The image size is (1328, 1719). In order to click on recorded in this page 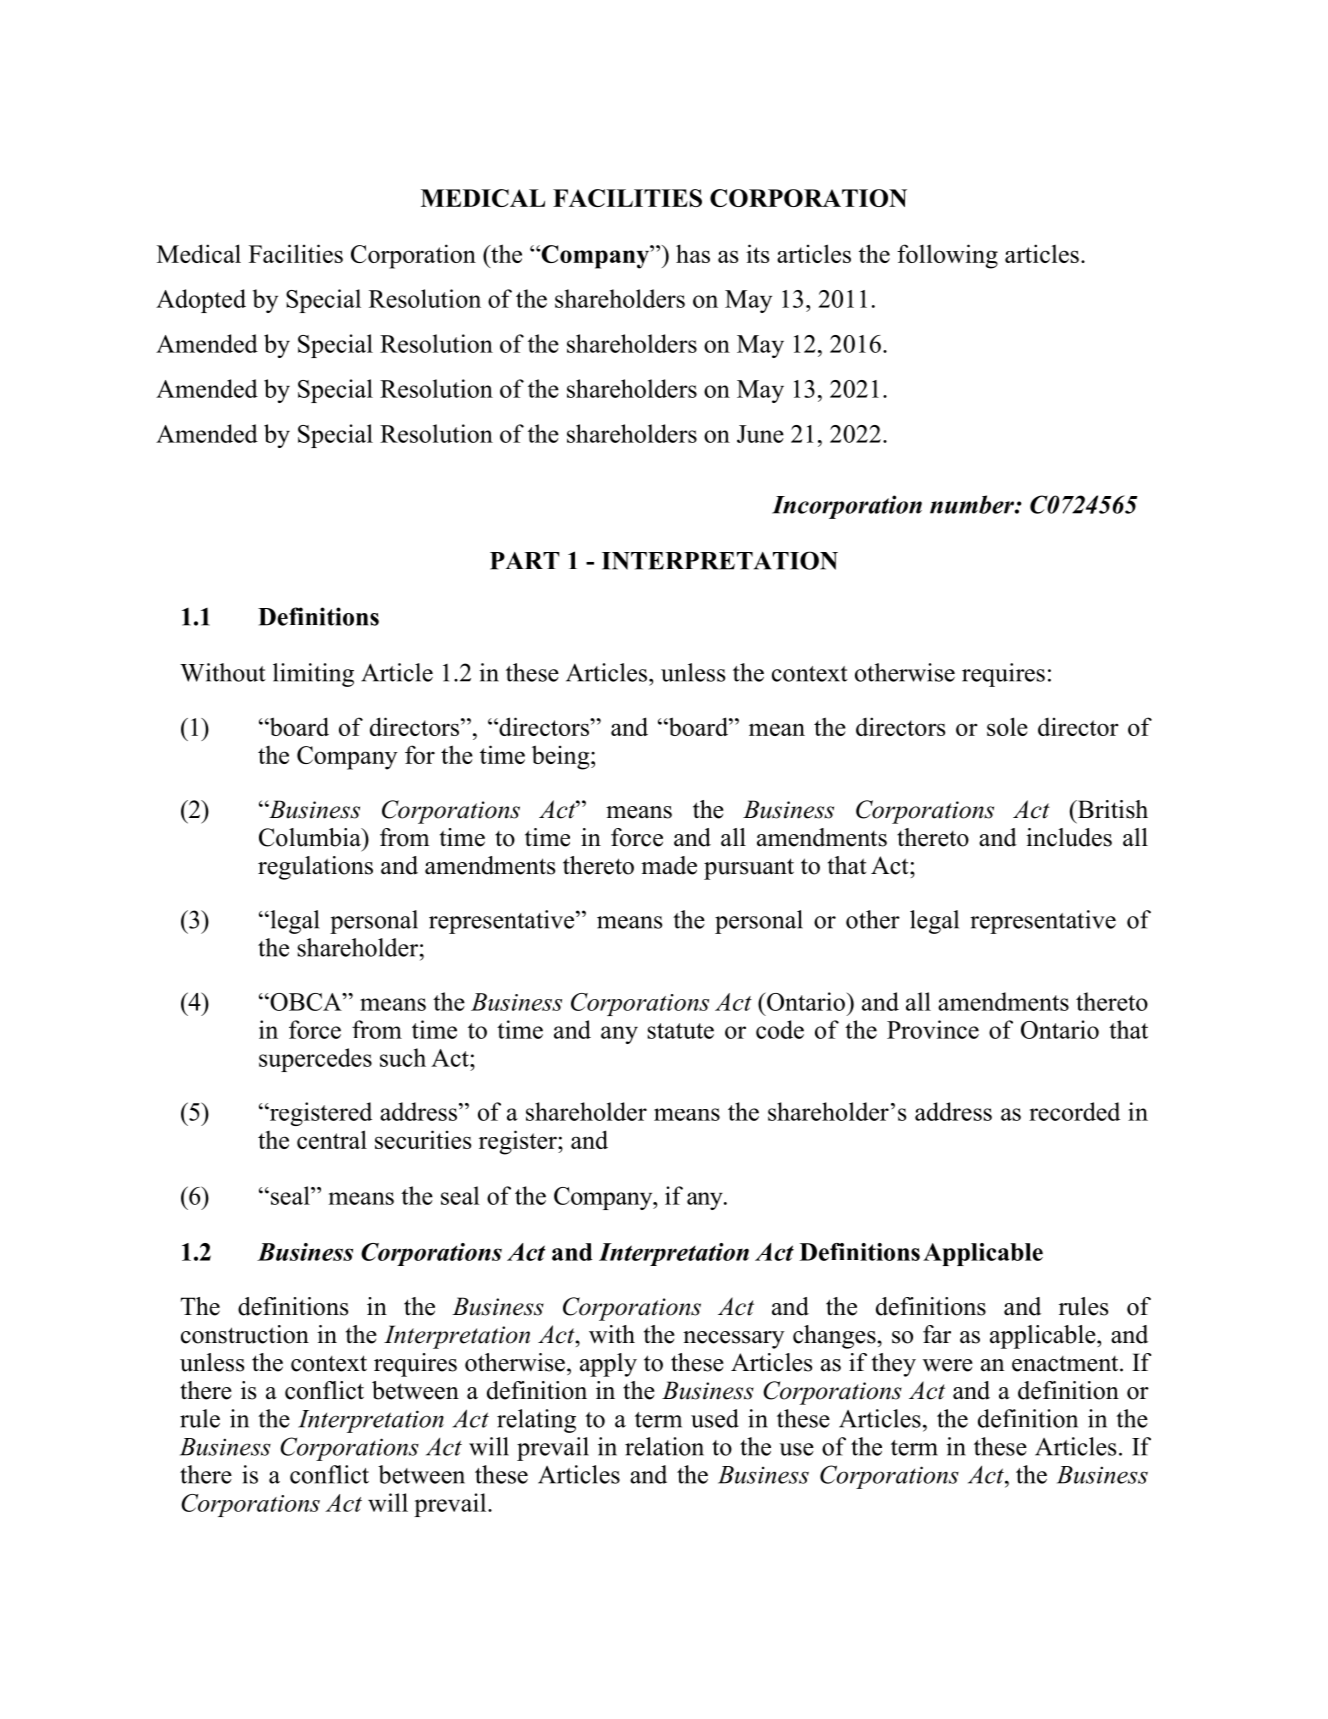, I will do `click(1074, 1111)`.
